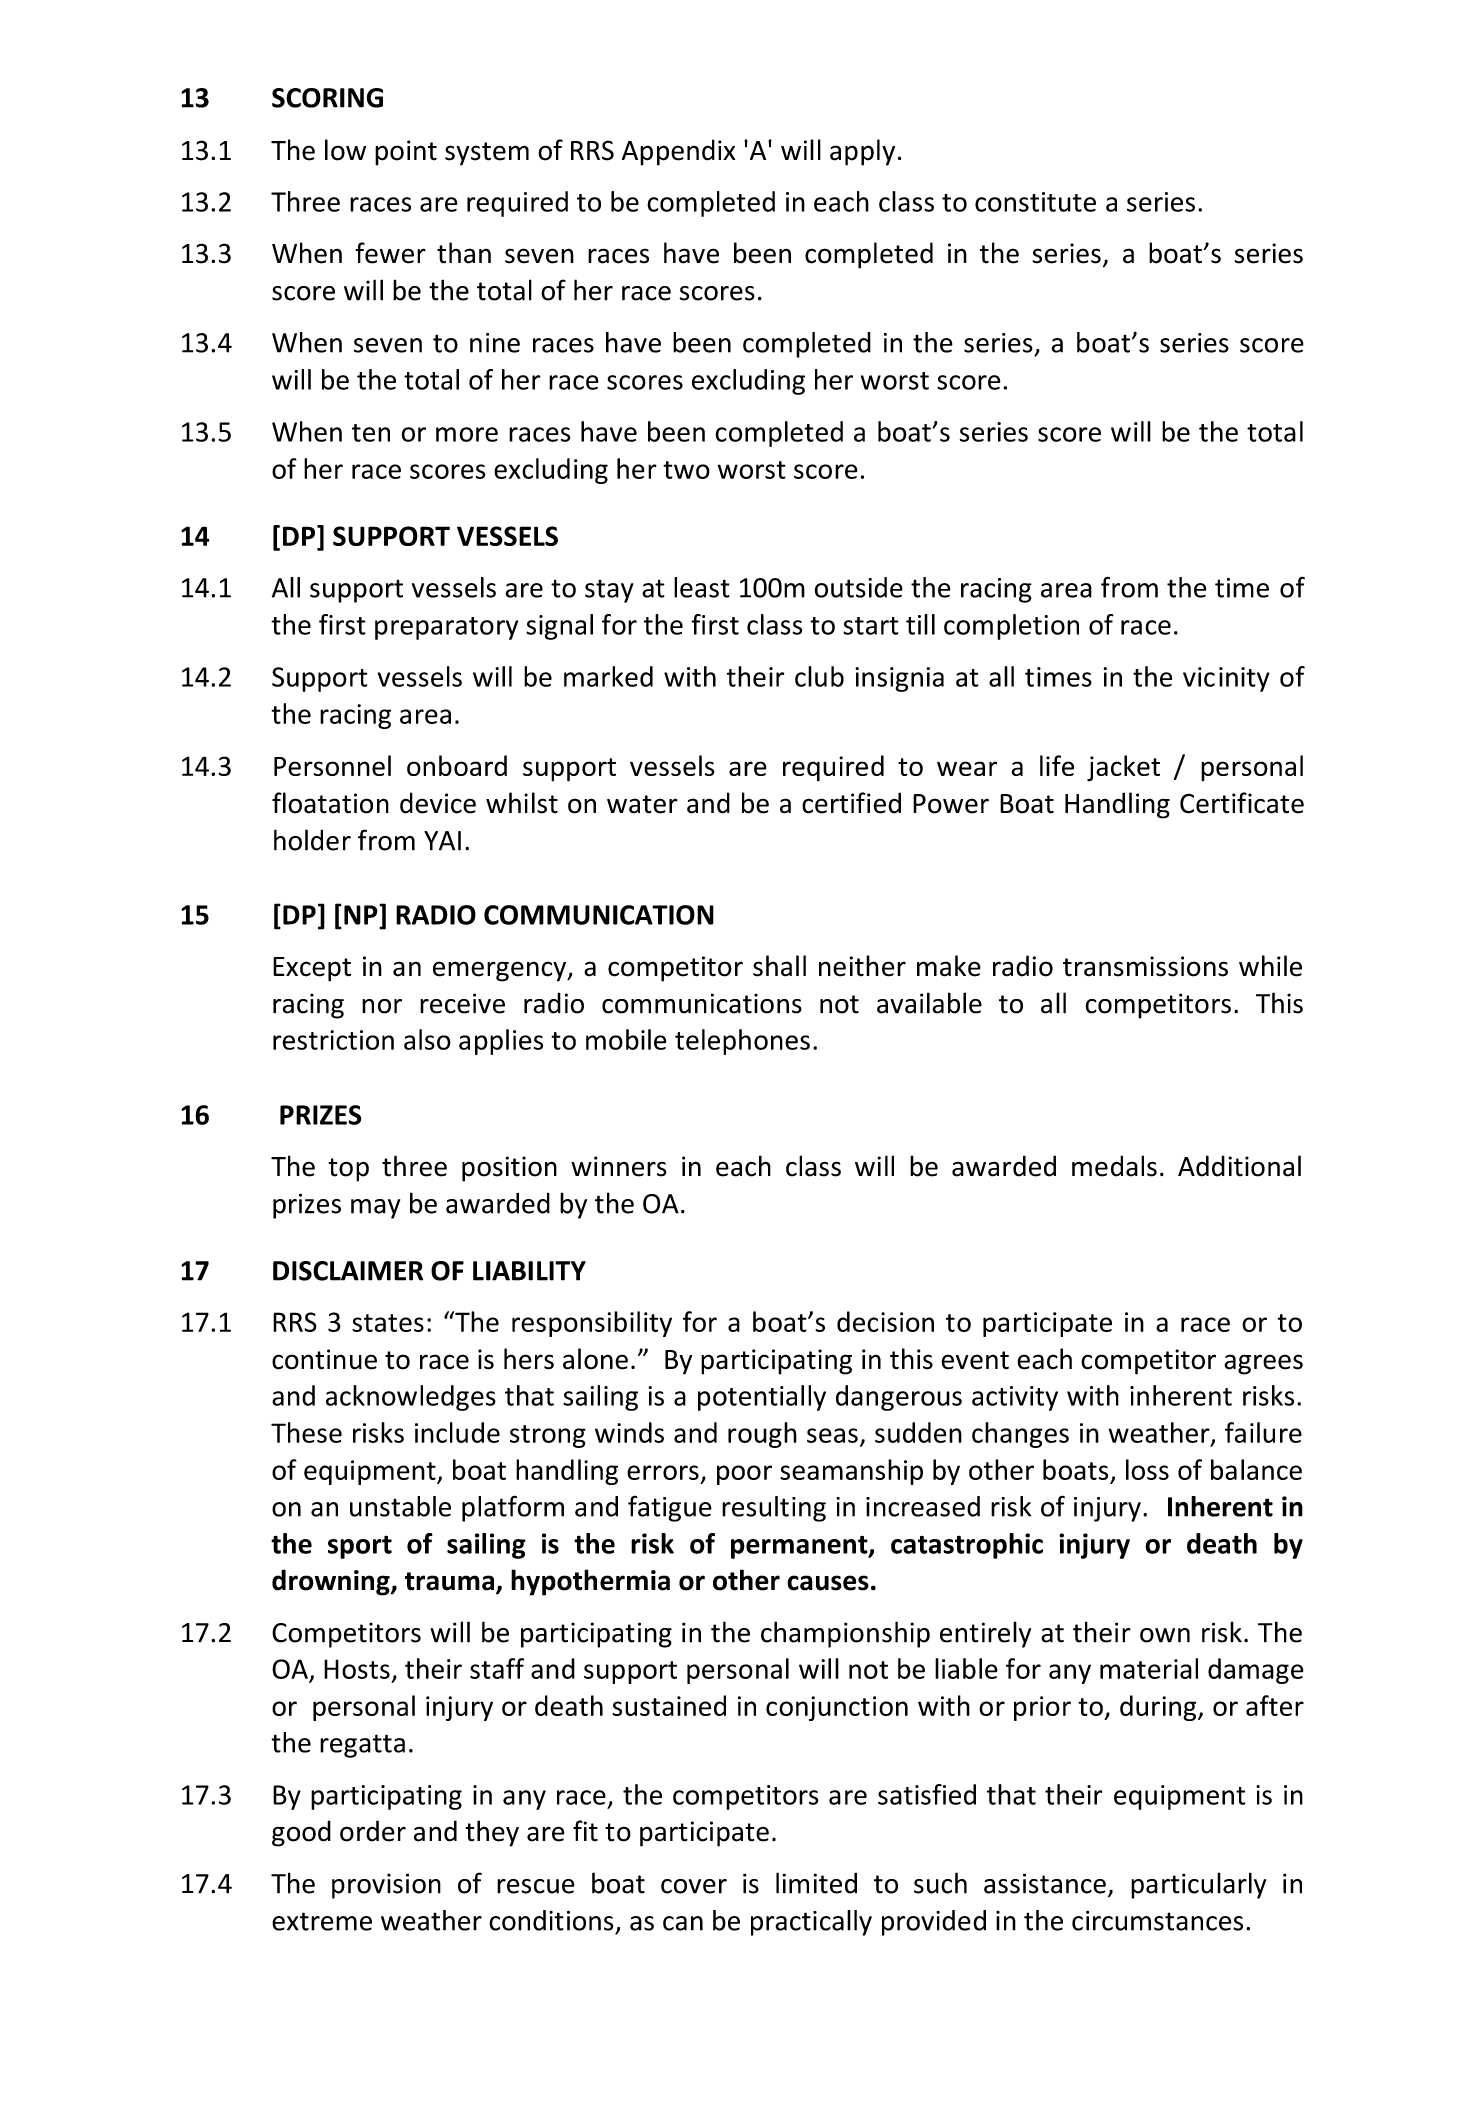 Image resolution: width=1484 pixels, height=2101 pixels. What do you see at coordinates (375, 1209) in the document?
I see `may` at bounding box center [375, 1209].
